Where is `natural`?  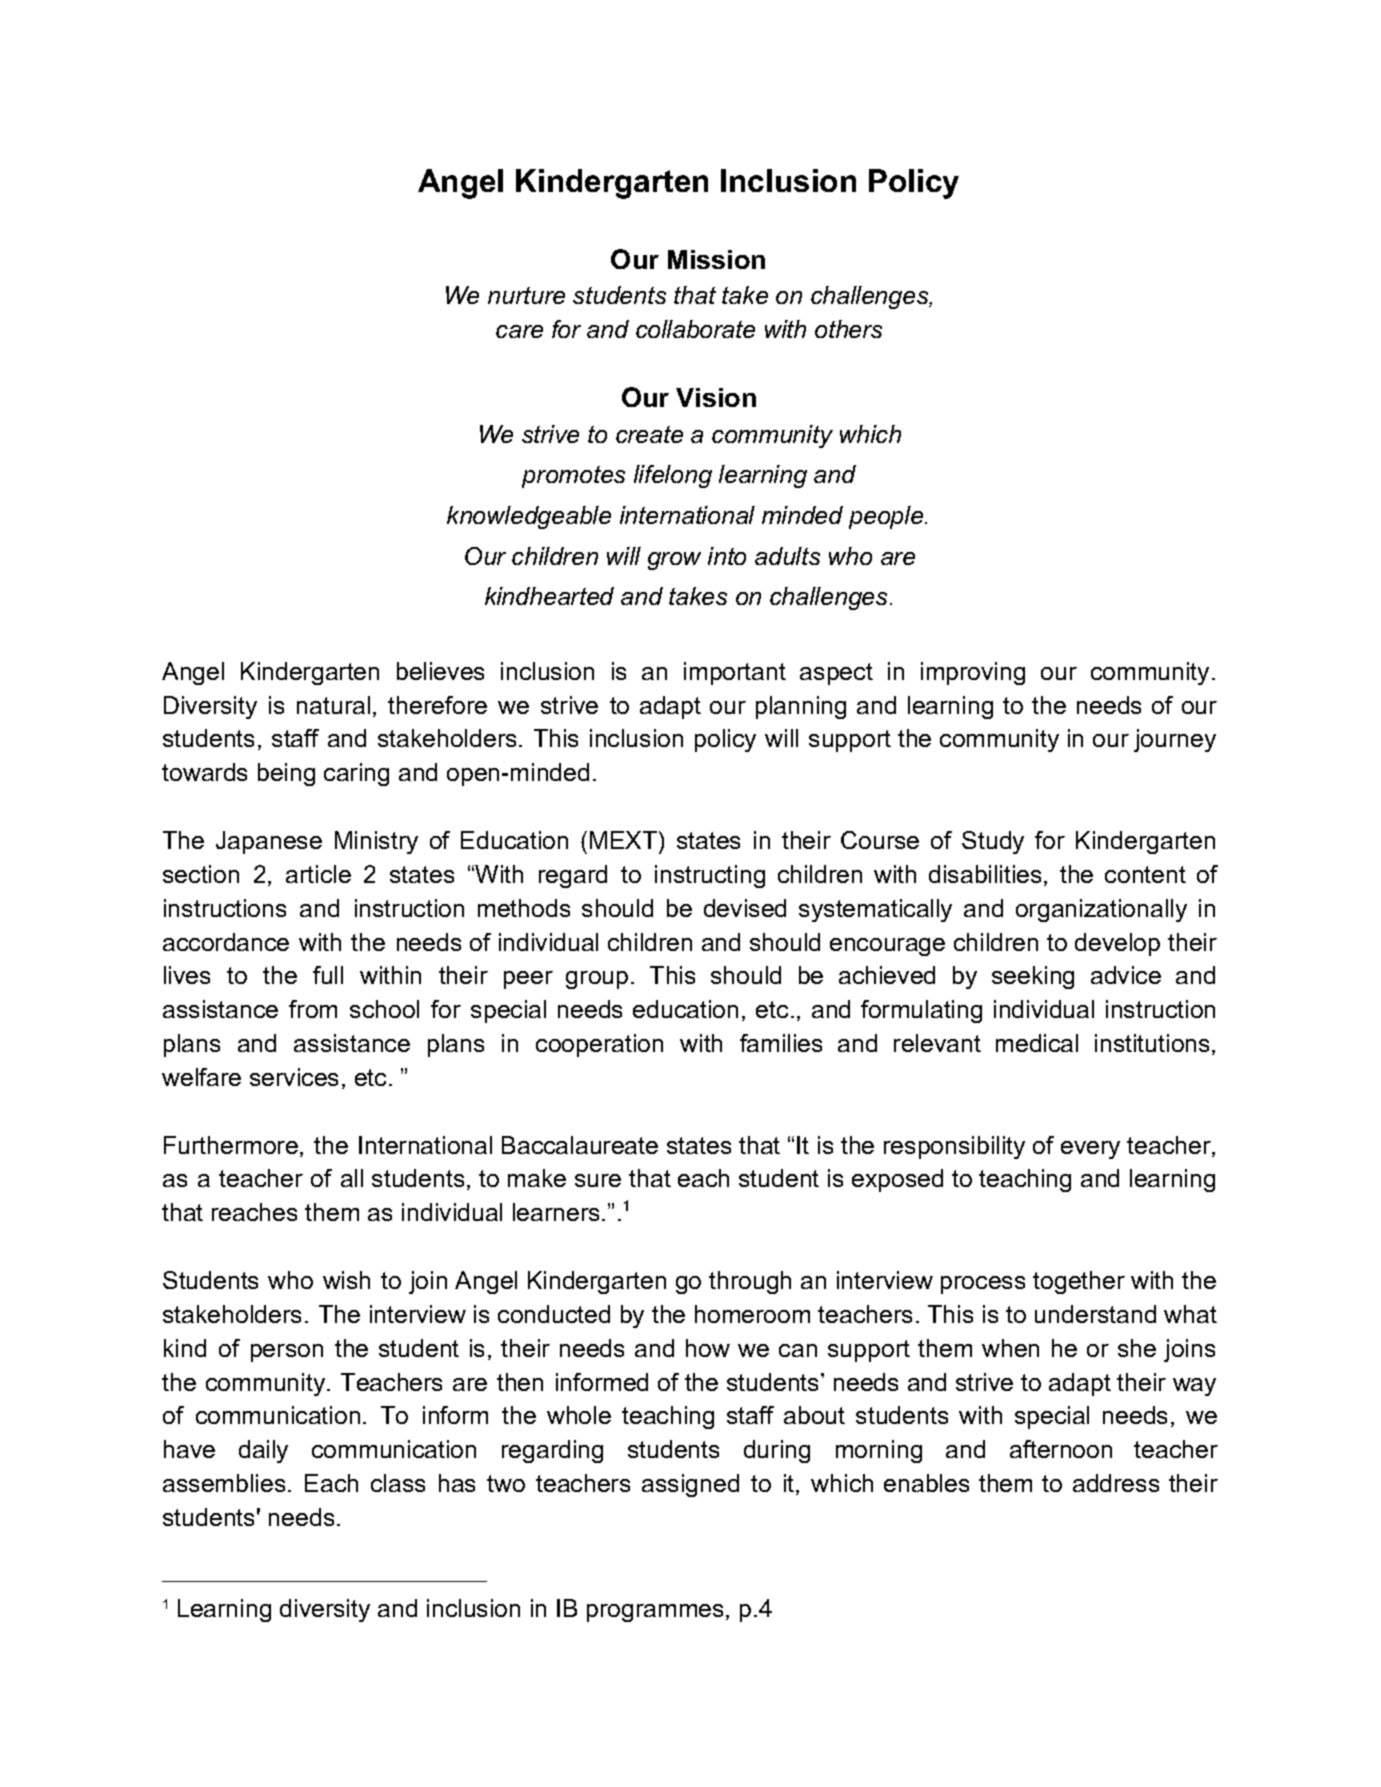
natural is located at coordinates (333, 705).
